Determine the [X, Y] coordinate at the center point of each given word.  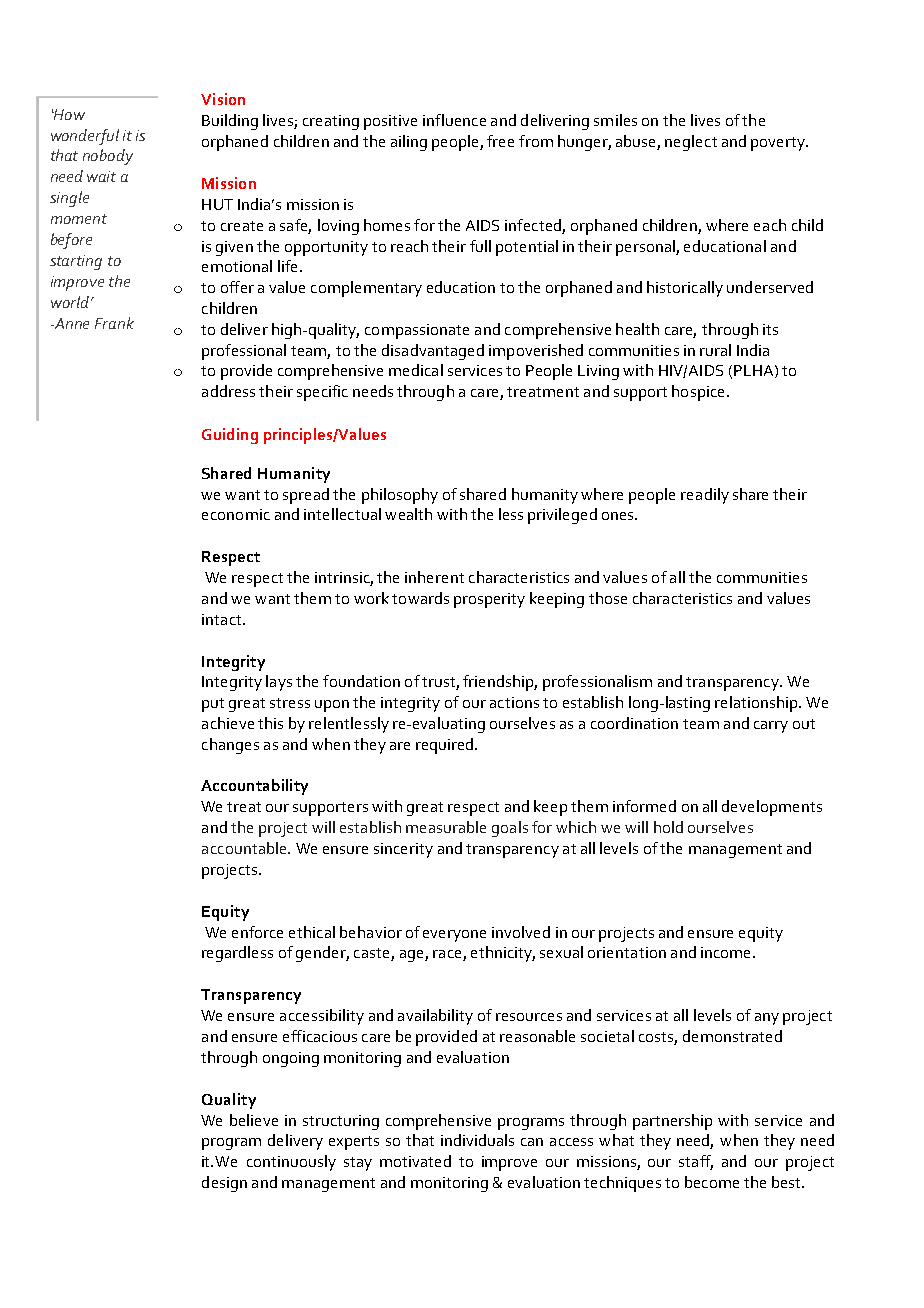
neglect [691, 143]
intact [223, 619]
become [712, 1182]
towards [420, 598]
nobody [108, 157]
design [224, 1184]
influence [454, 120]
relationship [757, 704]
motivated [415, 1161]
